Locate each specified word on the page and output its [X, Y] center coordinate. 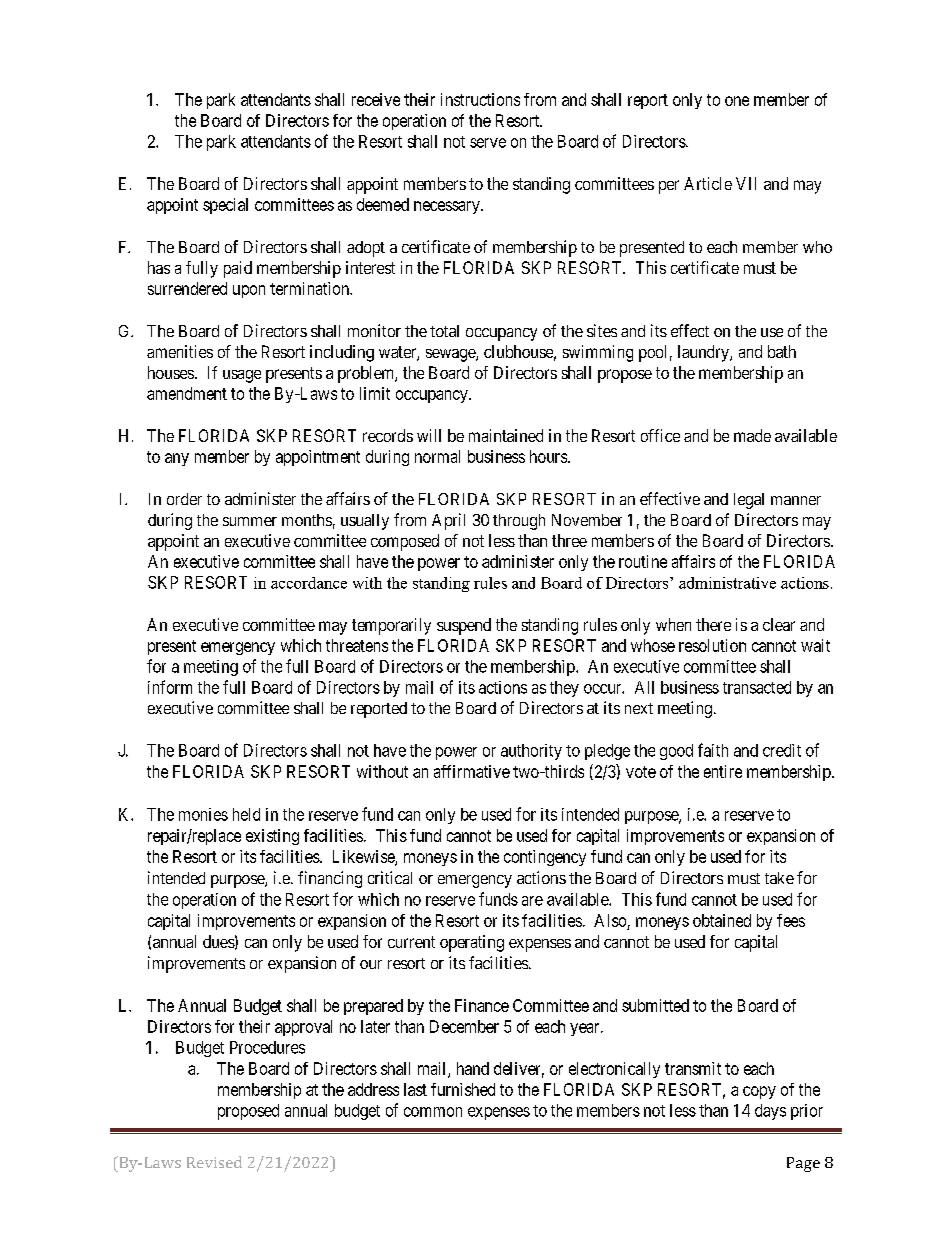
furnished [463, 1089]
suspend [464, 626]
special [225, 206]
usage [242, 376]
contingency [545, 858]
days [770, 1112]
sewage [451, 355]
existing [272, 837]
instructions [480, 99]
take [779, 878]
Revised [214, 1162]
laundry [704, 353]
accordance [309, 583]
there [713, 624]
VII [746, 183]
